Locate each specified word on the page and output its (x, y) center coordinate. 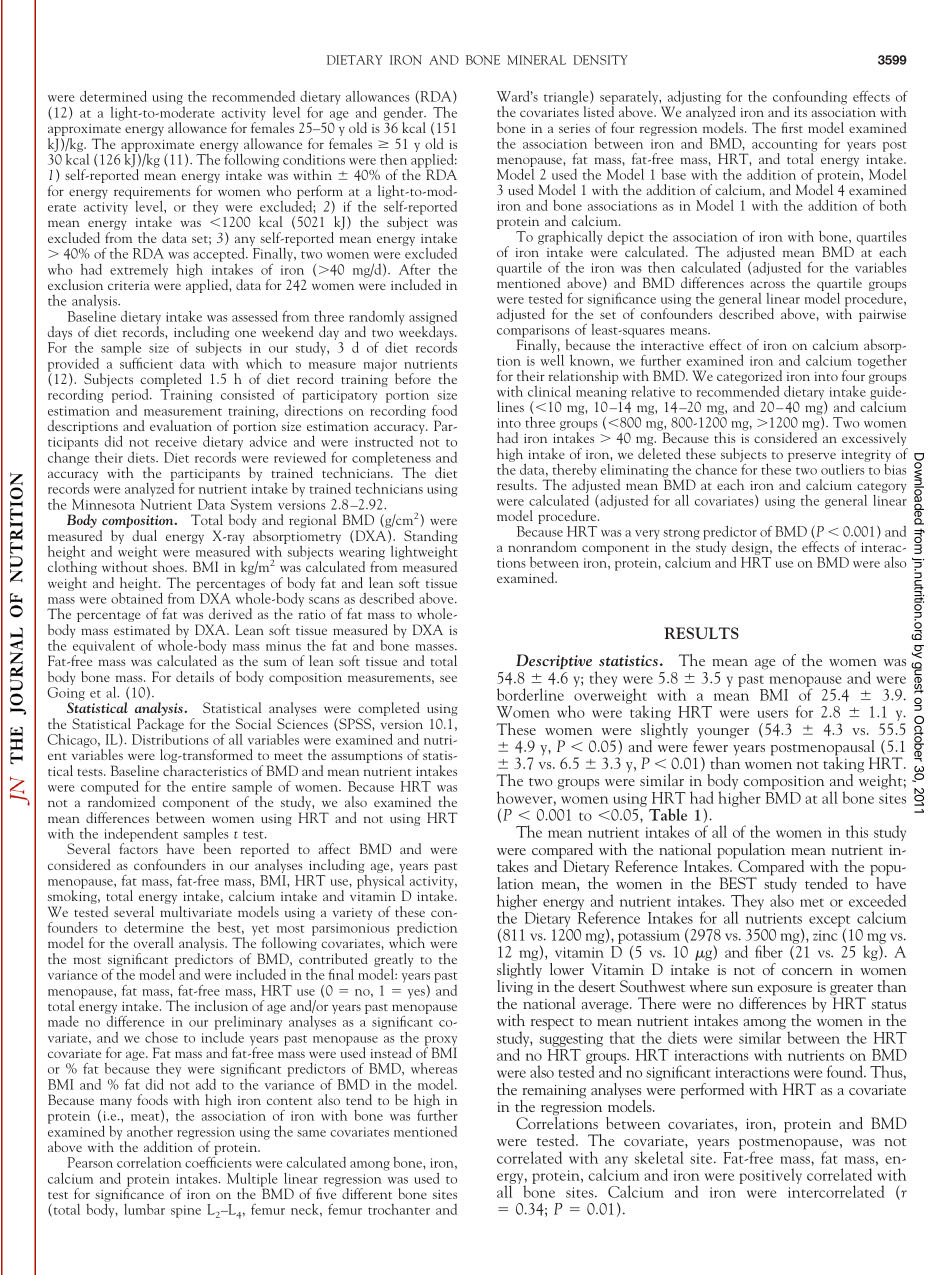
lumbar (144, 1209)
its (800, 112)
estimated (142, 629)
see (448, 678)
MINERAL (536, 60)
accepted (220, 254)
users (772, 714)
